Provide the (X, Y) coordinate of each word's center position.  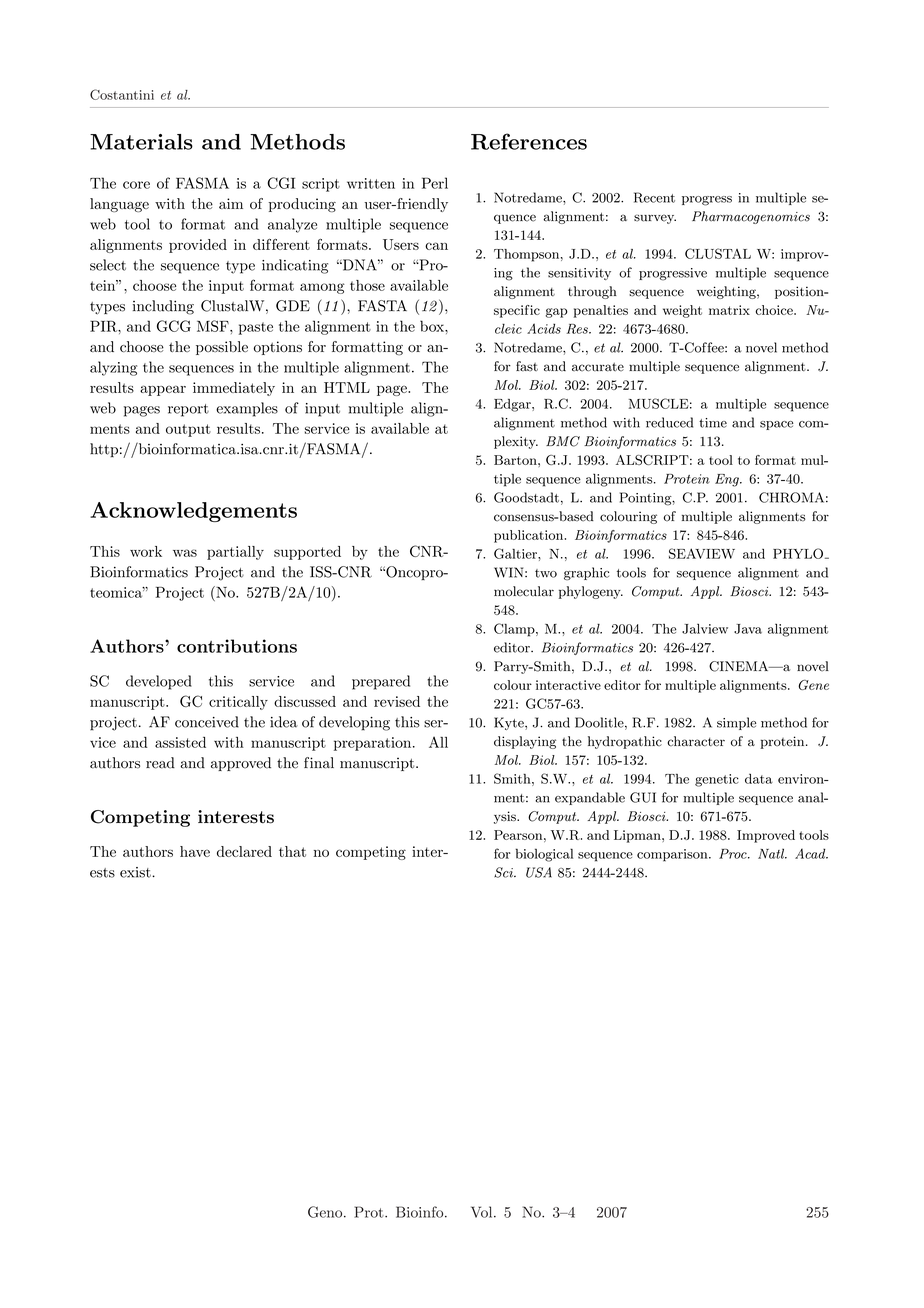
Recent (654, 197)
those (367, 285)
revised (397, 701)
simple (736, 723)
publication (530, 536)
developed (159, 682)
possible (222, 348)
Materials (141, 142)
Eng (728, 480)
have (195, 851)
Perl (435, 183)
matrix (729, 310)
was (185, 553)
